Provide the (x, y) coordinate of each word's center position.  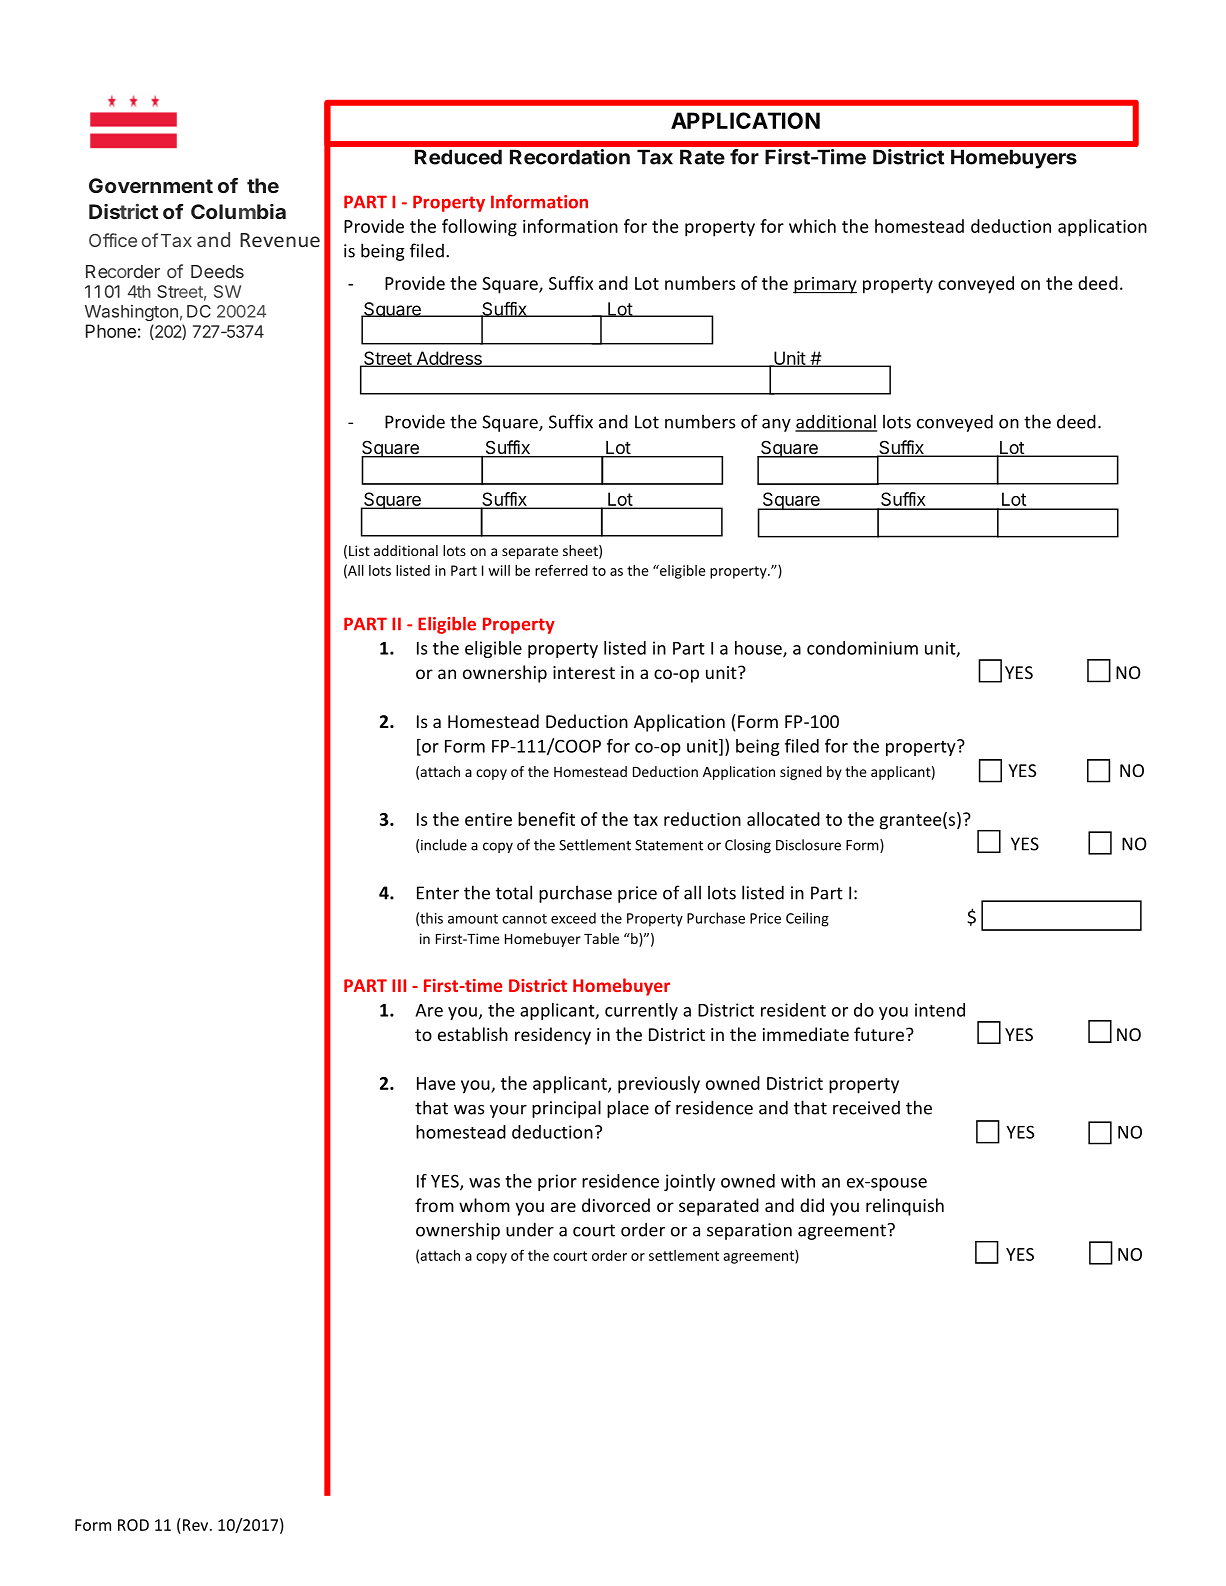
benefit (546, 819)
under (530, 1229)
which (812, 226)
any (776, 425)
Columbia (238, 211)
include (444, 845)
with (798, 1181)
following (479, 228)
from (434, 1205)
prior (557, 1182)
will (499, 570)
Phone (111, 331)
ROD (133, 1525)
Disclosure (808, 845)
